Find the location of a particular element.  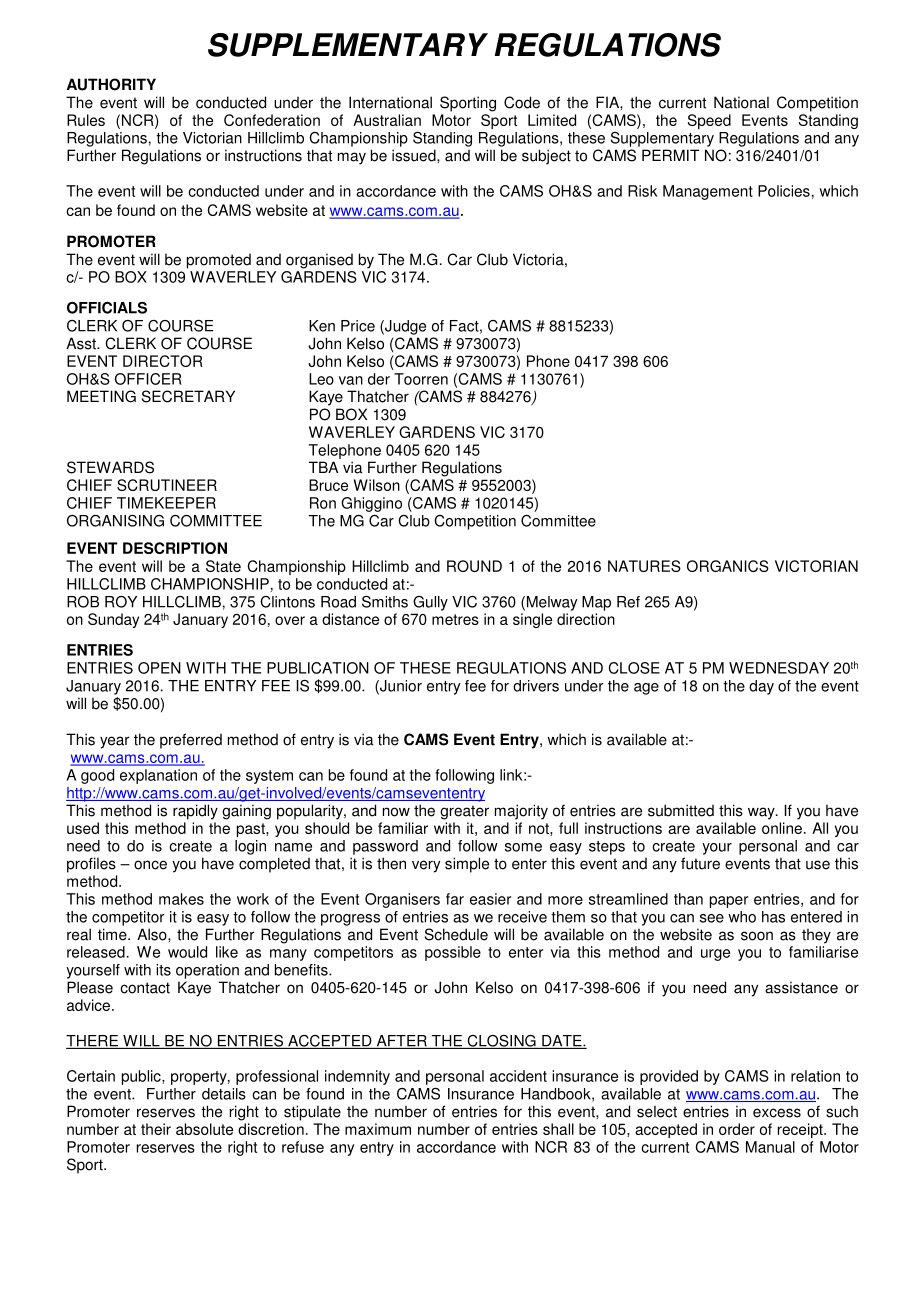

AUTHORITY is located at coordinates (111, 84).
